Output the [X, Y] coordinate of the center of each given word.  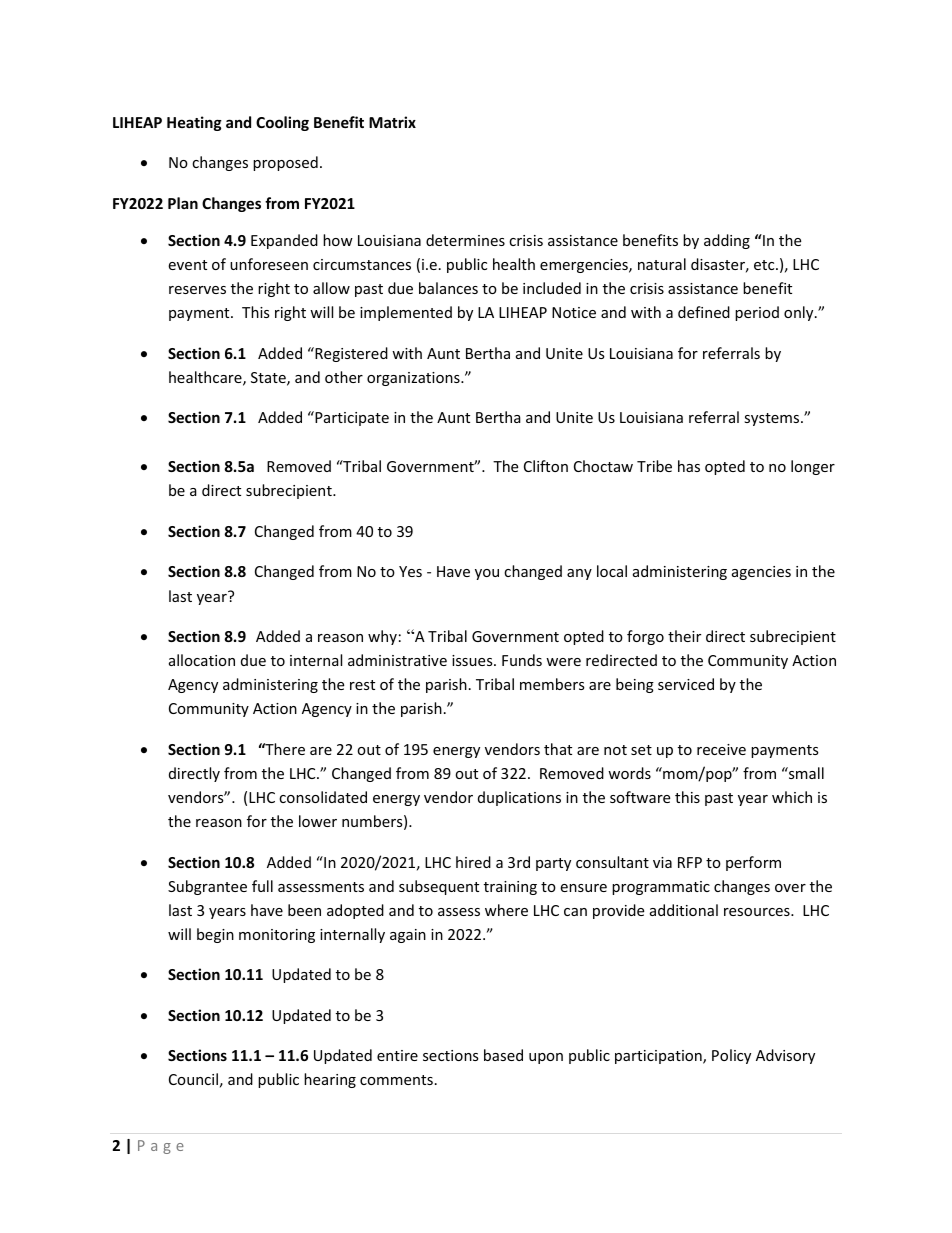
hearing [330, 1080]
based [503, 1055]
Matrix [392, 122]
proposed [285, 163]
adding [727, 241]
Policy [731, 1056]
